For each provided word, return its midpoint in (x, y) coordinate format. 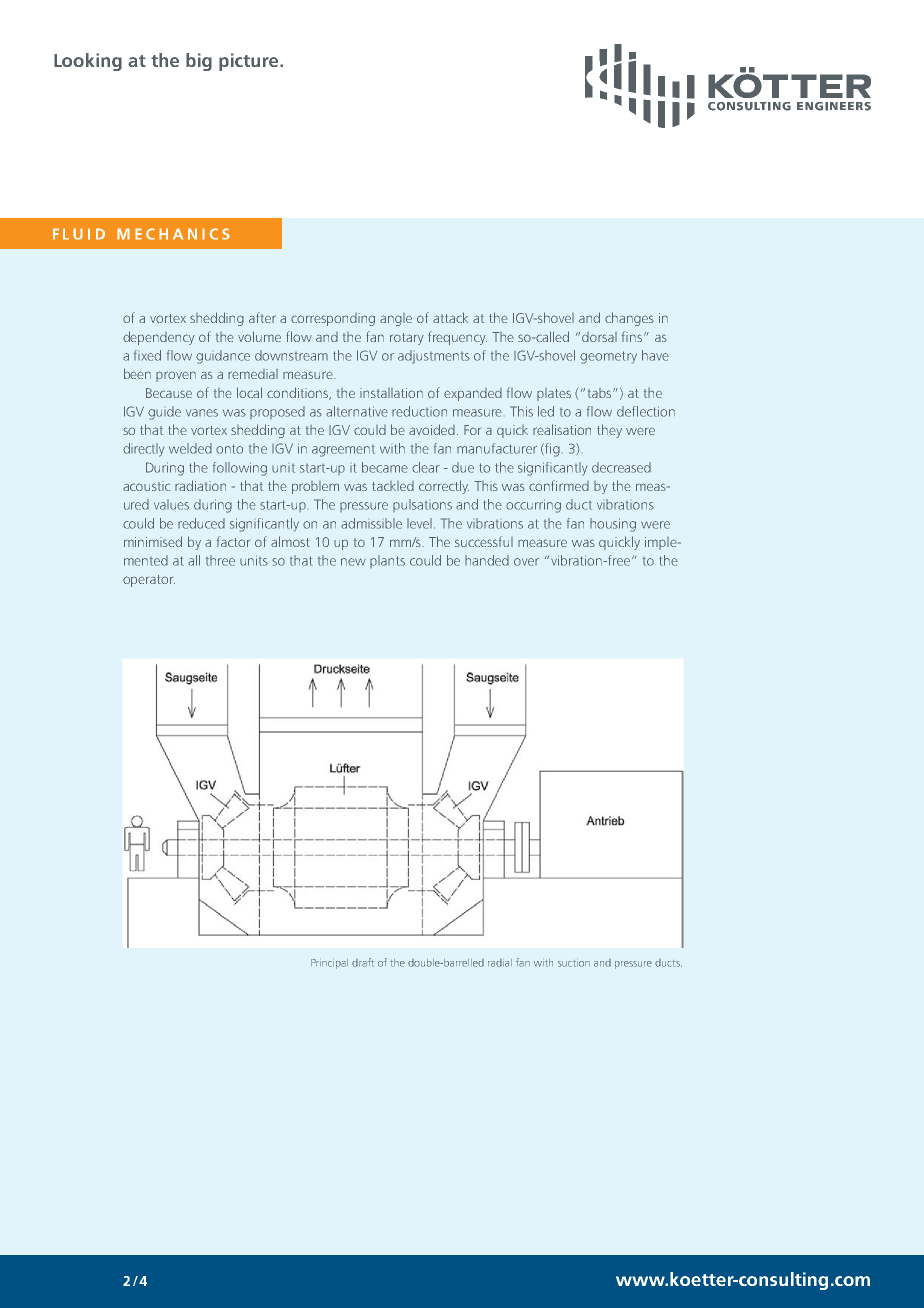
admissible (371, 523)
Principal (329, 964)
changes (629, 319)
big (199, 62)
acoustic (147, 486)
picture (250, 62)
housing (613, 525)
